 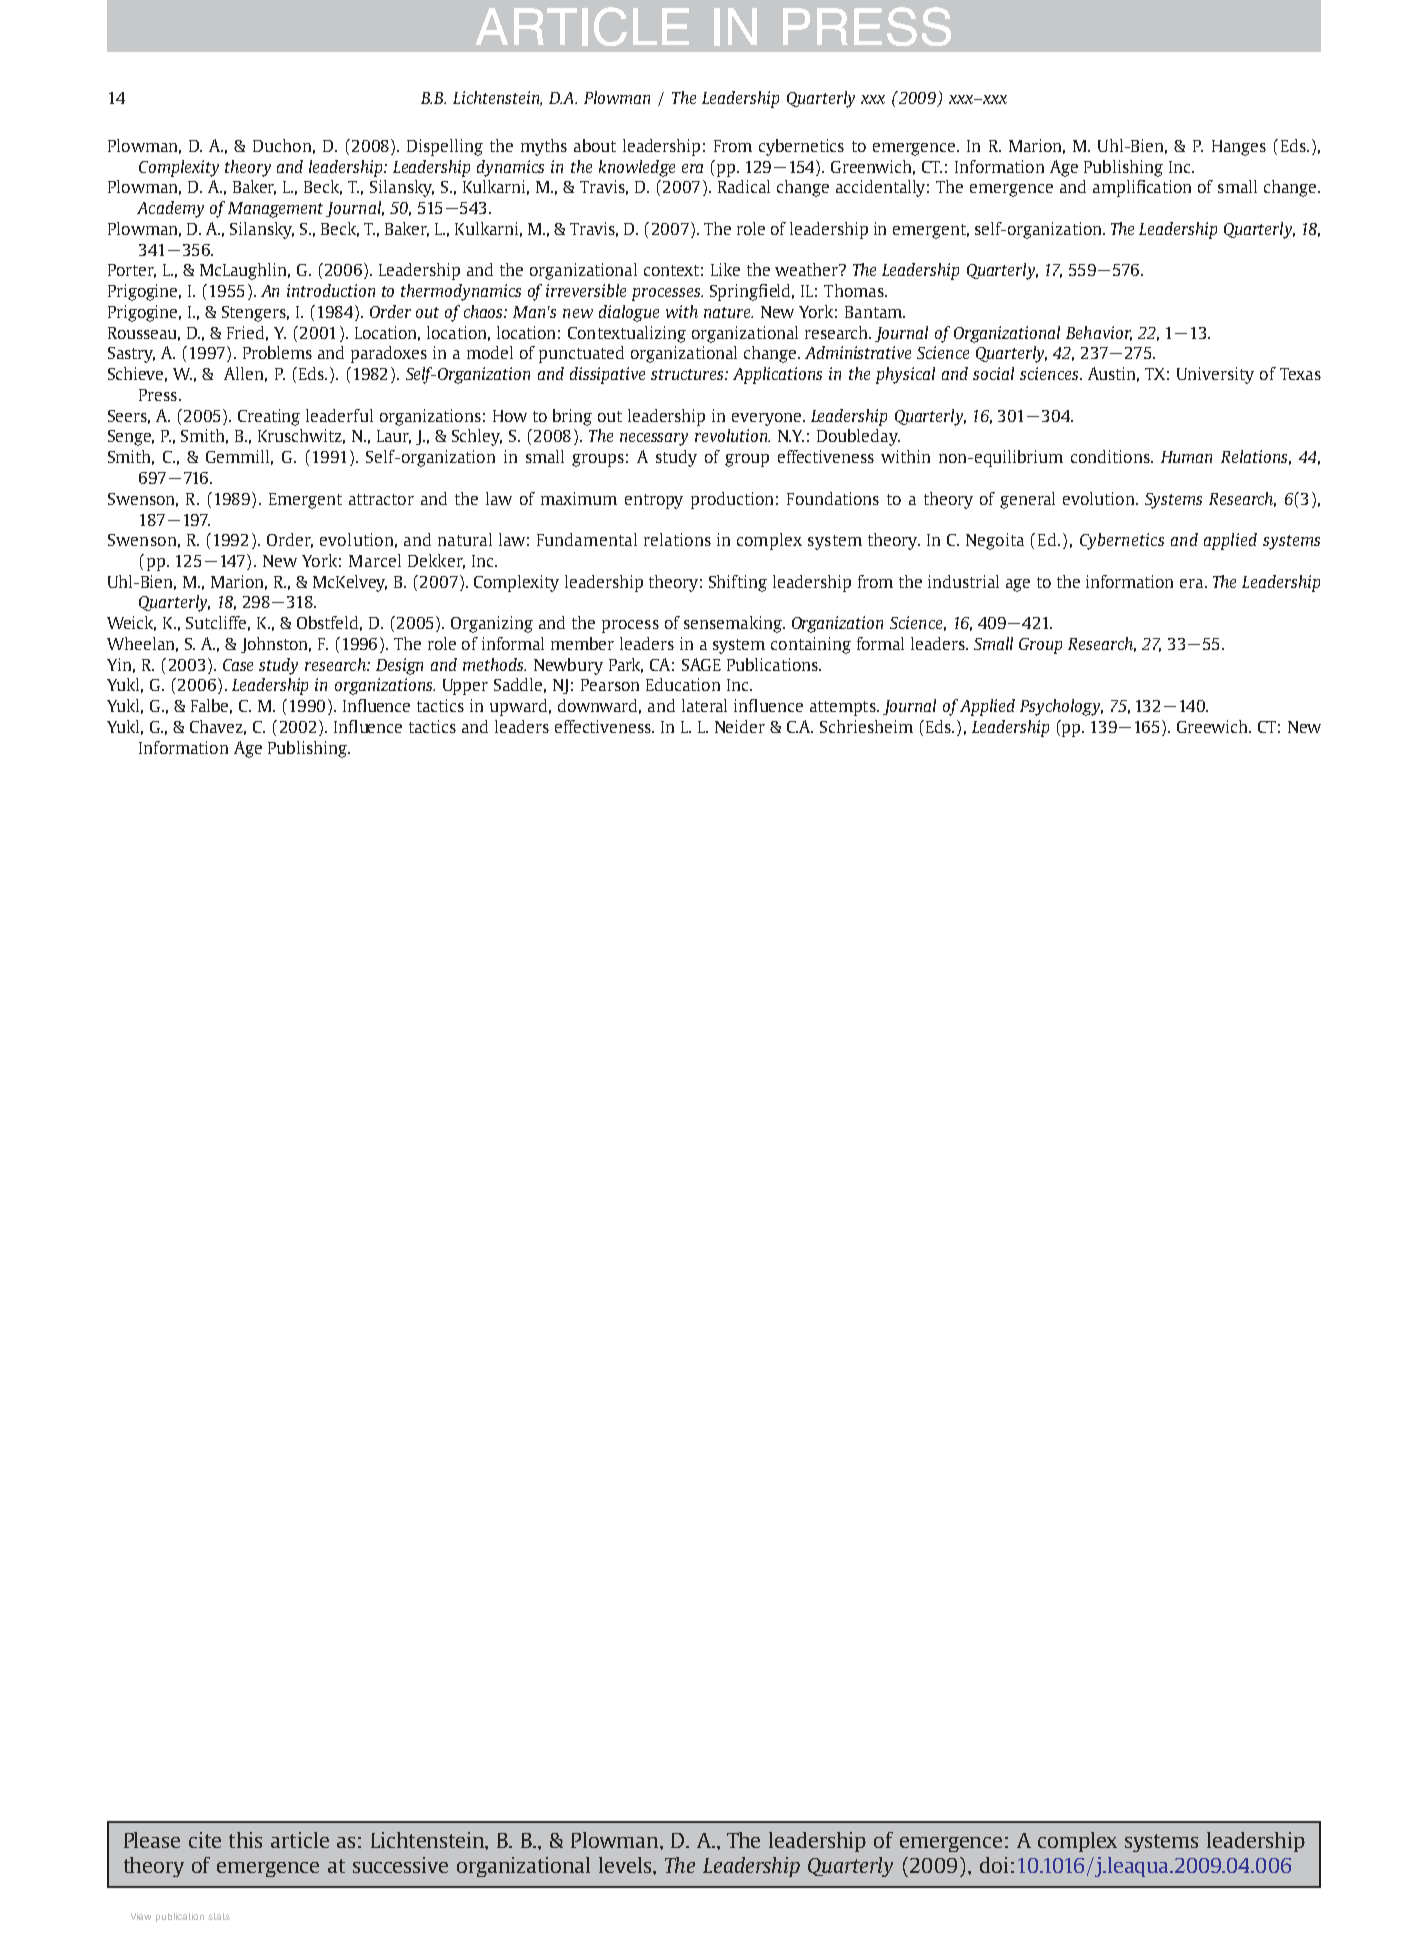 What do you see at coordinates (626, 1865) in the image?
I see `levels` at bounding box center [626, 1865].
